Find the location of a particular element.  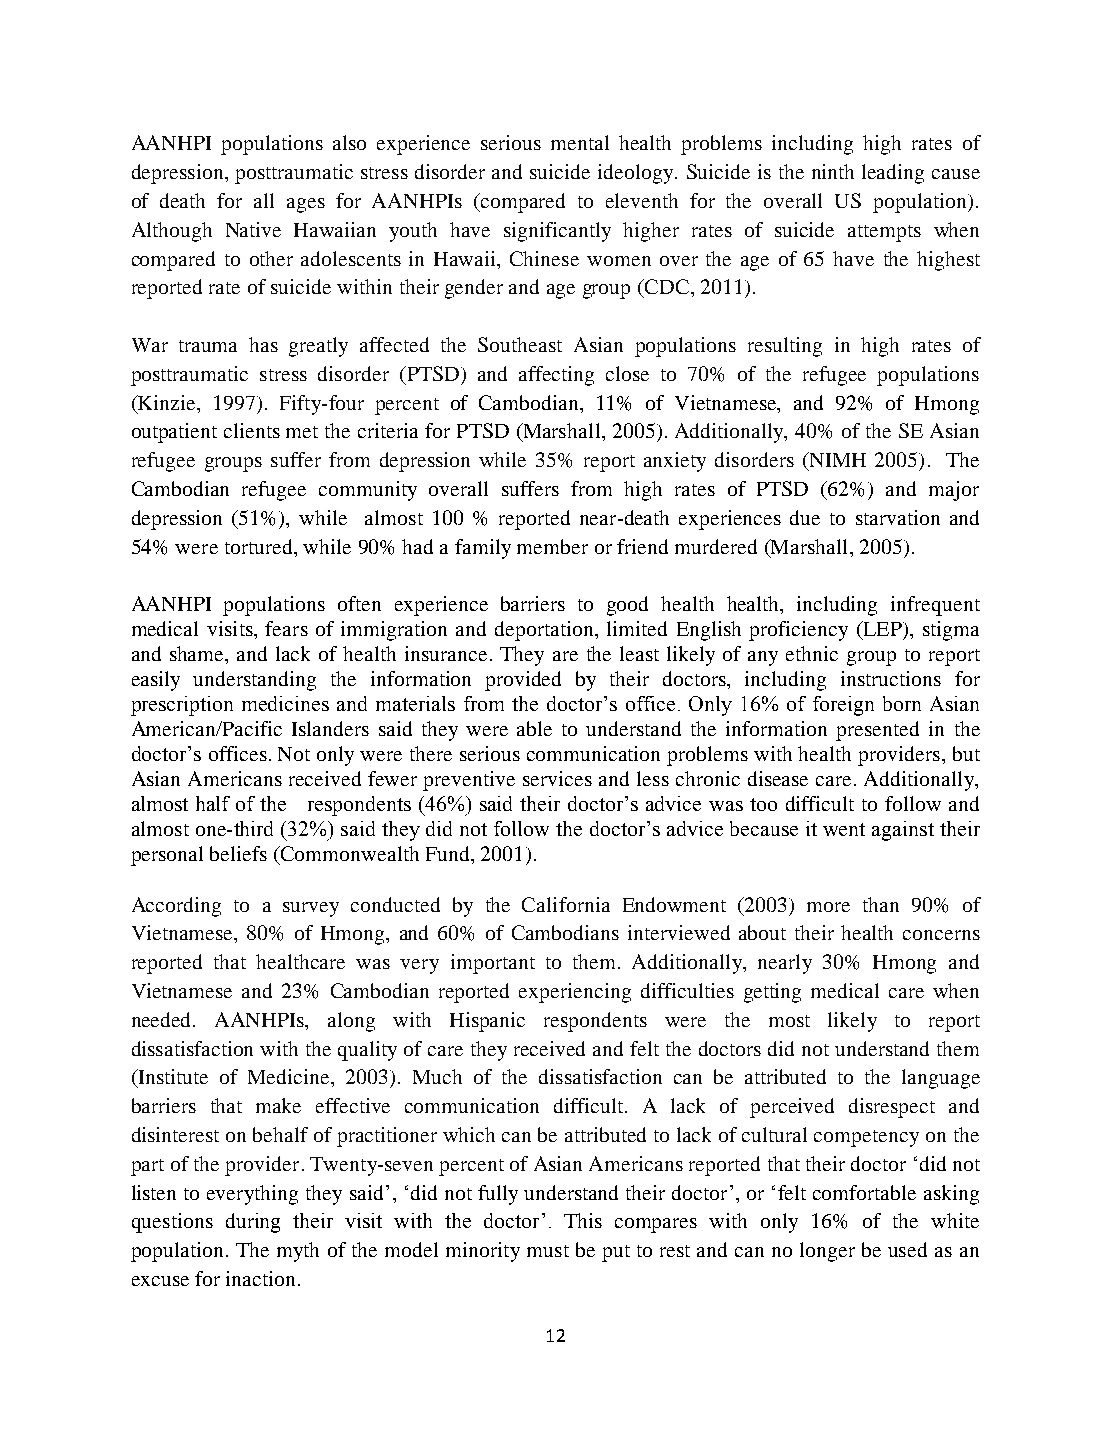

fears is located at coordinates (286, 628).
